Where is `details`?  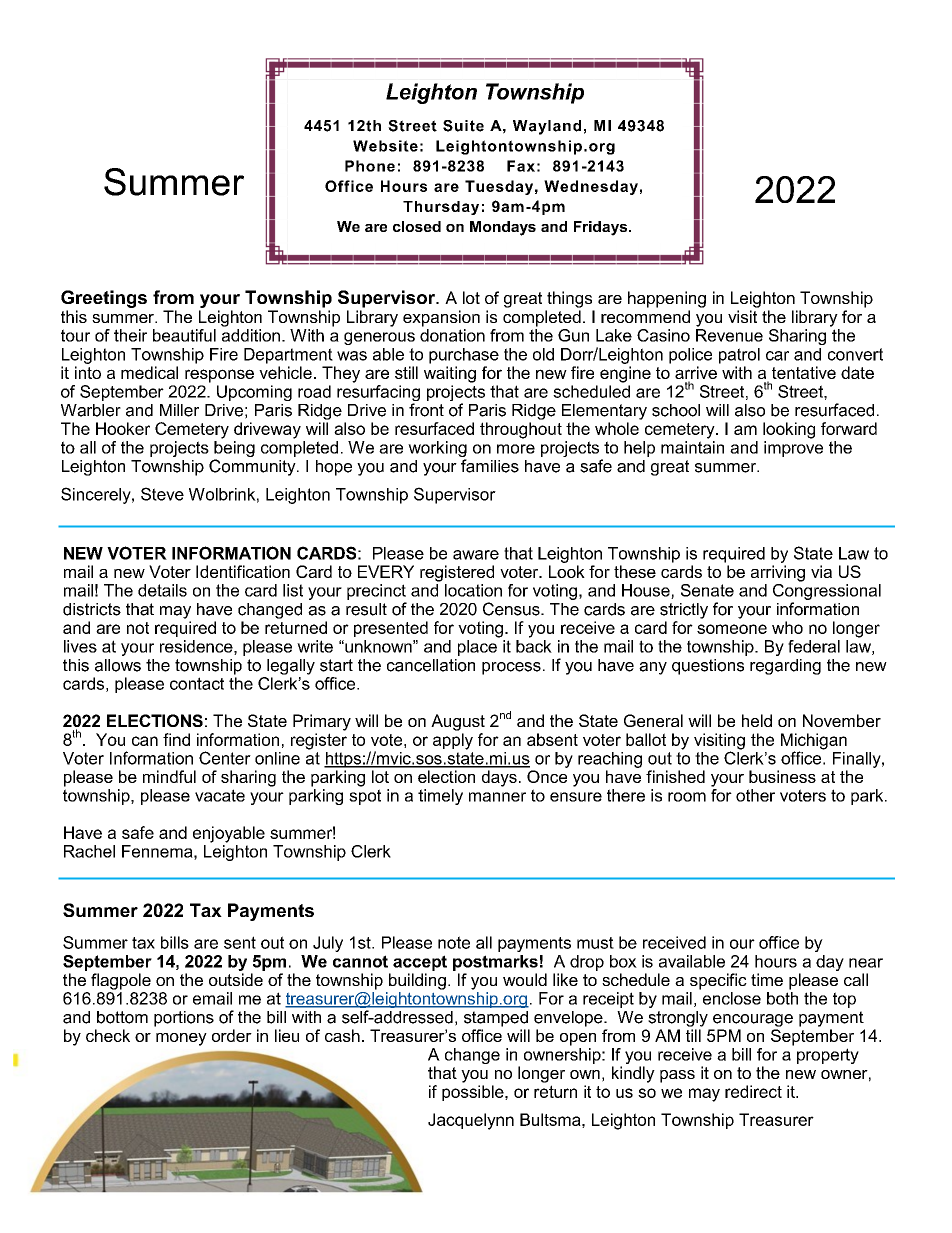 details is located at coordinates (162, 590).
